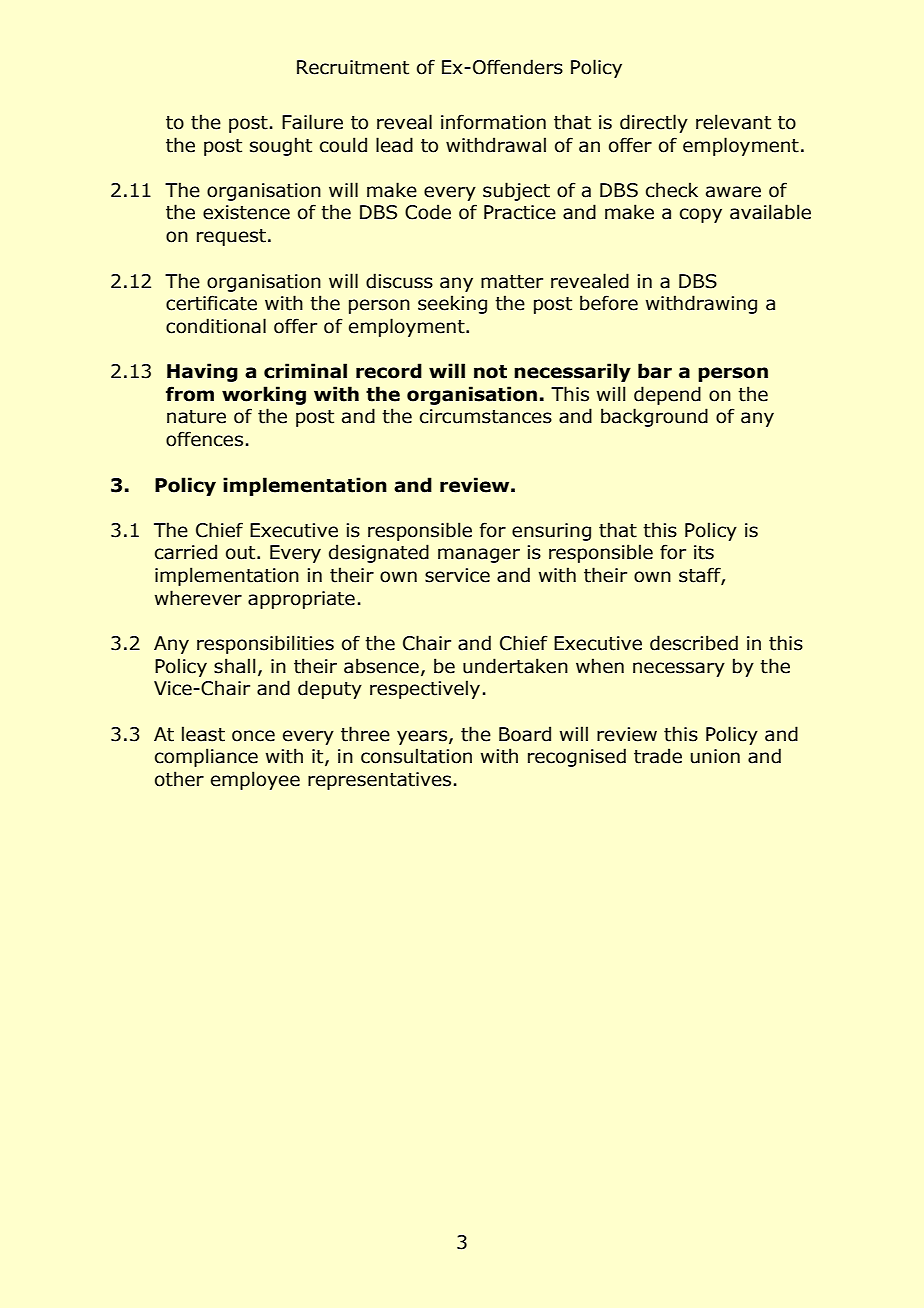 This document has height=1308, width=924. Describe the element at coordinates (255, 780) in the document. I see `employee` at that location.
